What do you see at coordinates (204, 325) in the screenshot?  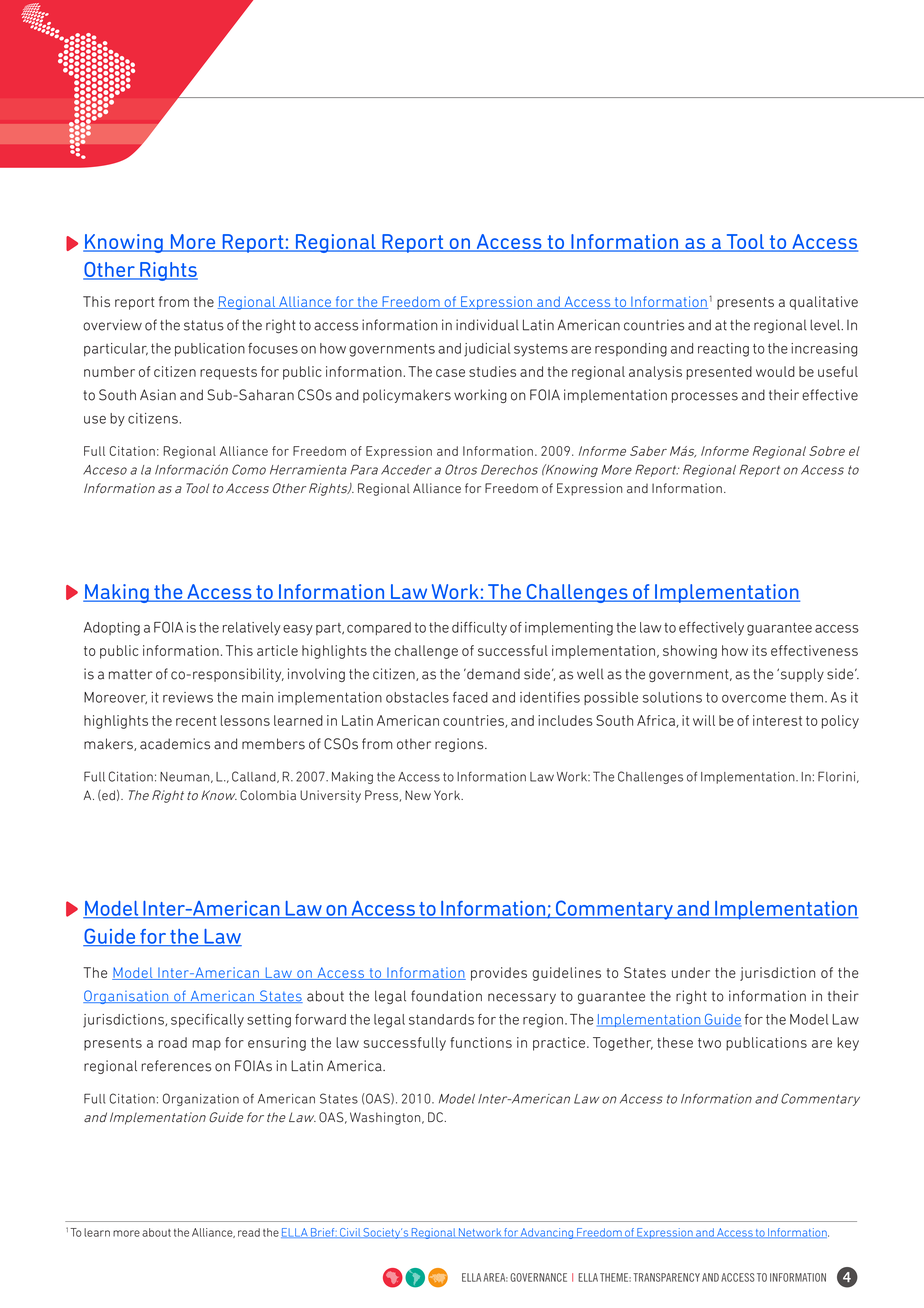 I see `status` at bounding box center [204, 325].
